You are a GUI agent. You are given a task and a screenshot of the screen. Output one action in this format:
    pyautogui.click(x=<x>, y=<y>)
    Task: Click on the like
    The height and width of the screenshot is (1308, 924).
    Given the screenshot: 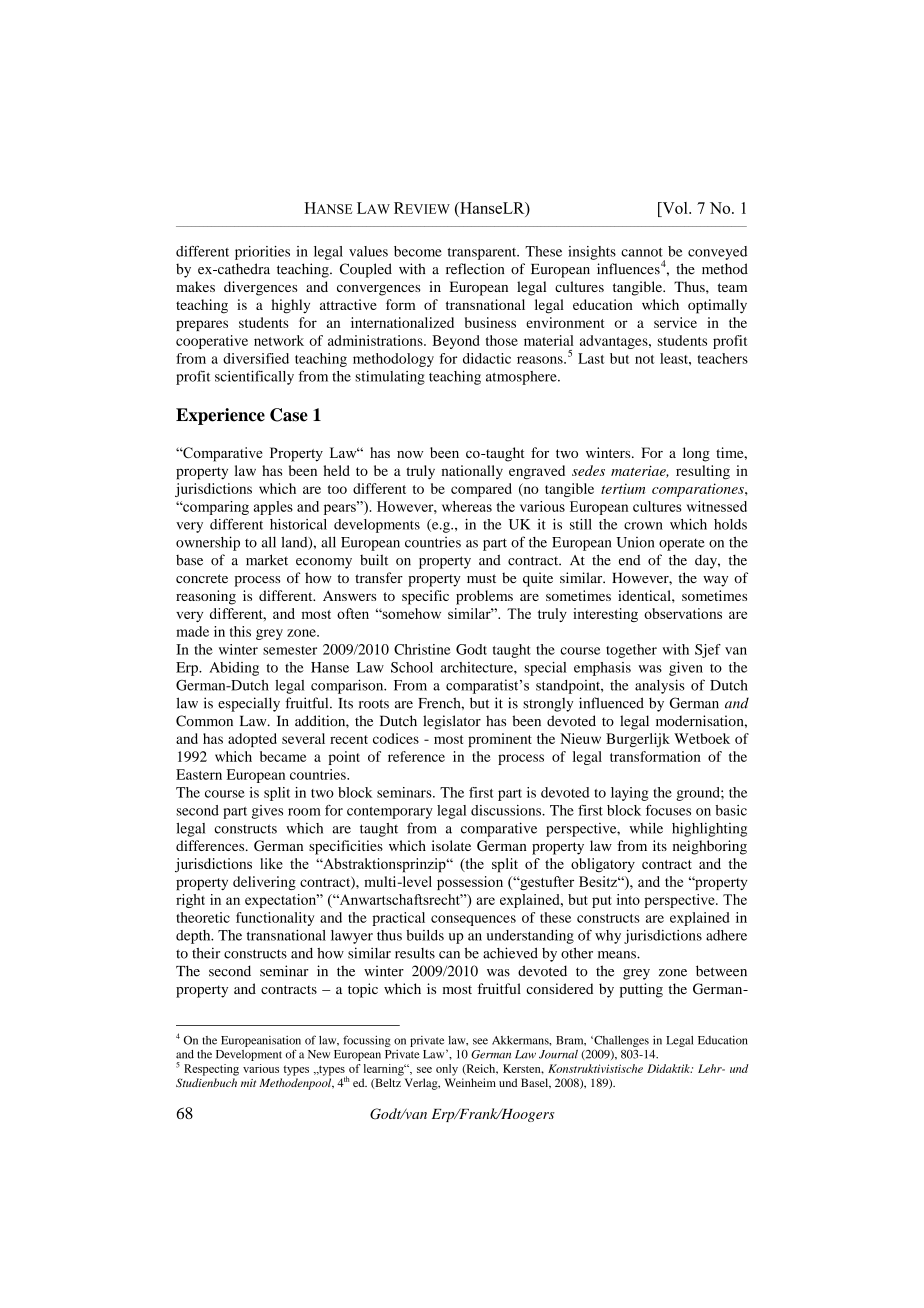 What is the action you would take?
    pyautogui.click(x=271, y=863)
